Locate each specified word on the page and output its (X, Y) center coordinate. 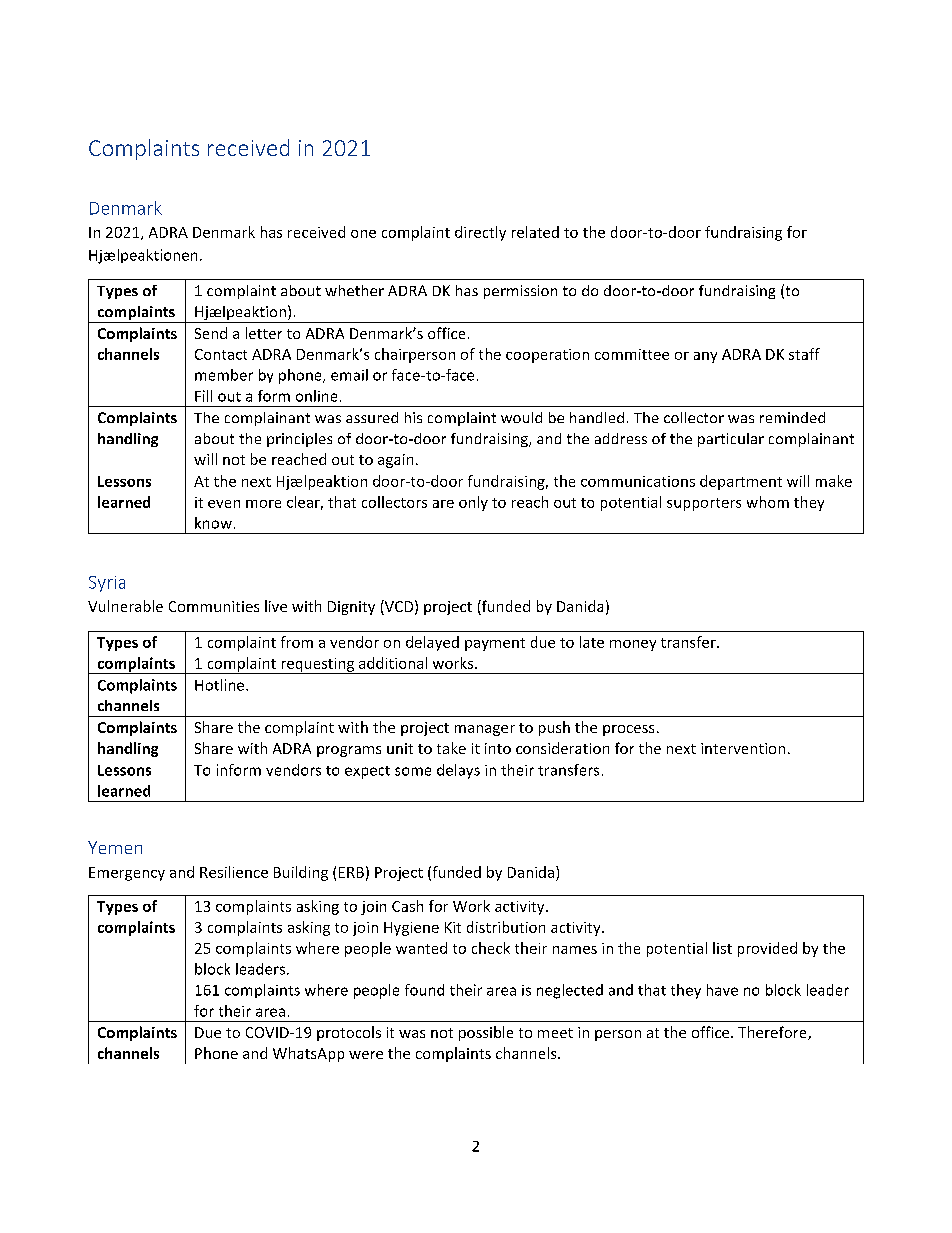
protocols (349, 1033)
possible (486, 1033)
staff (804, 354)
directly (480, 233)
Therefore (773, 1033)
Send (211, 333)
